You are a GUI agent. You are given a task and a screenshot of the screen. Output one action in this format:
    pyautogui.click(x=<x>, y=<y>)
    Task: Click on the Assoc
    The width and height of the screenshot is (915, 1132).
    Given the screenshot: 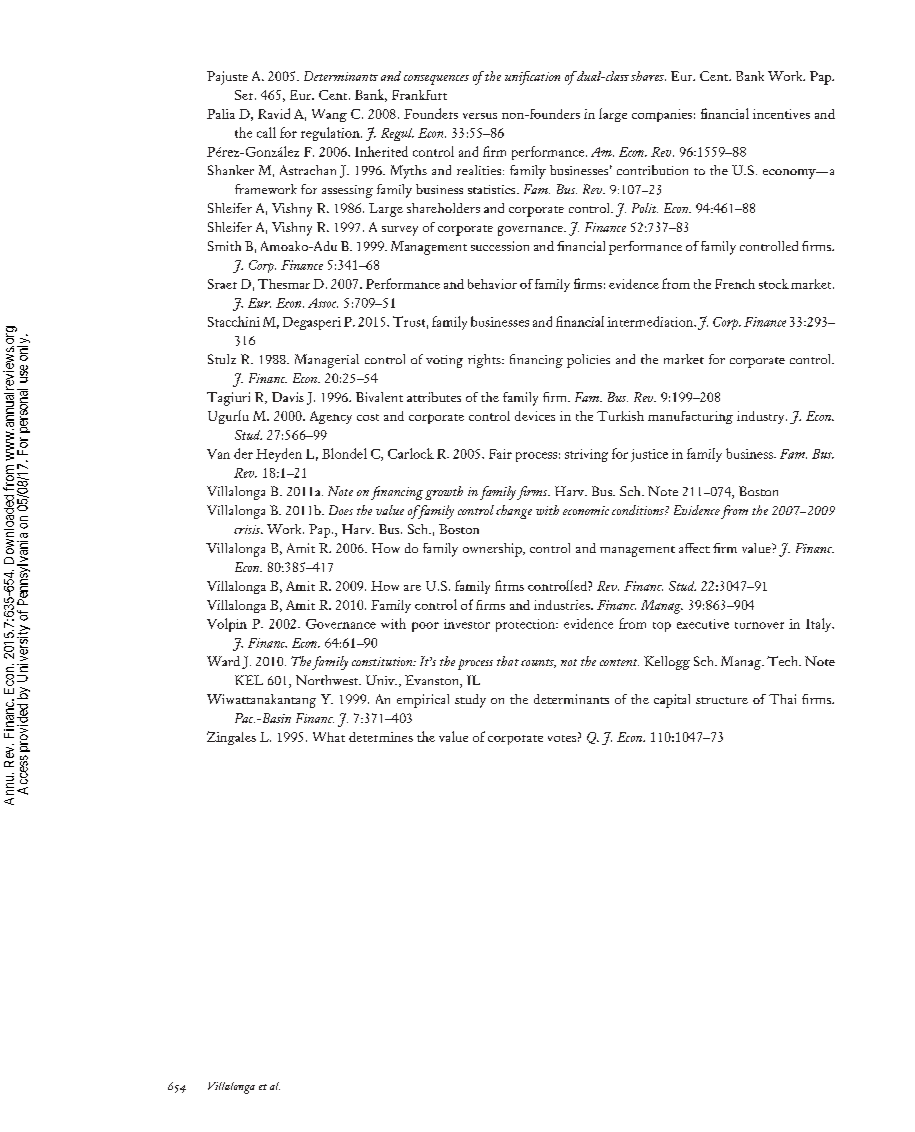 What is the action you would take?
    pyautogui.click(x=323, y=303)
